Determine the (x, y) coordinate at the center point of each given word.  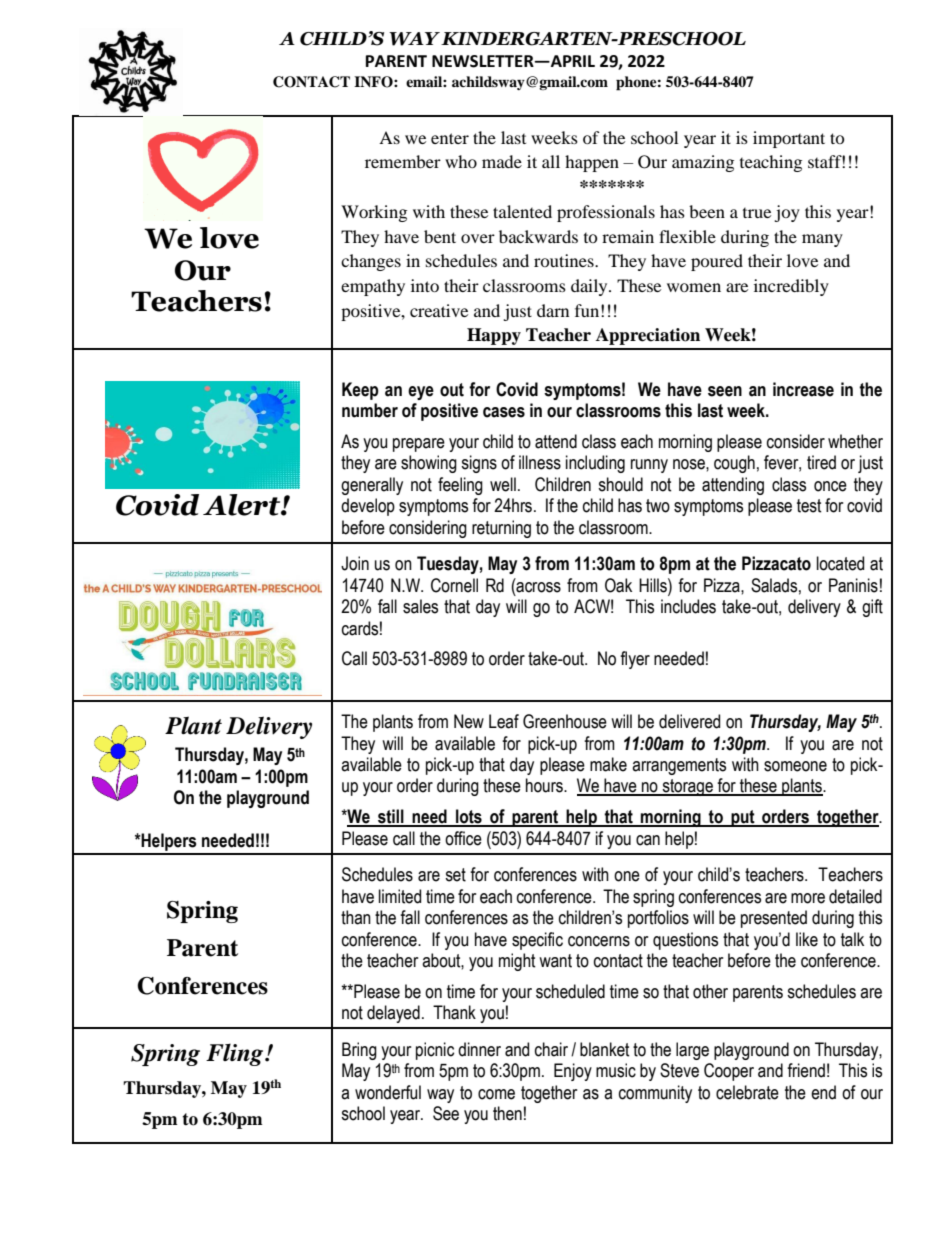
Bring (359, 1051)
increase (803, 389)
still (391, 817)
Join (355, 563)
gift (872, 608)
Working (374, 213)
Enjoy (573, 1072)
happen (592, 163)
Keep (360, 391)
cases (504, 412)
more (808, 898)
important (789, 139)
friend (806, 1070)
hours (545, 785)
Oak (618, 585)
